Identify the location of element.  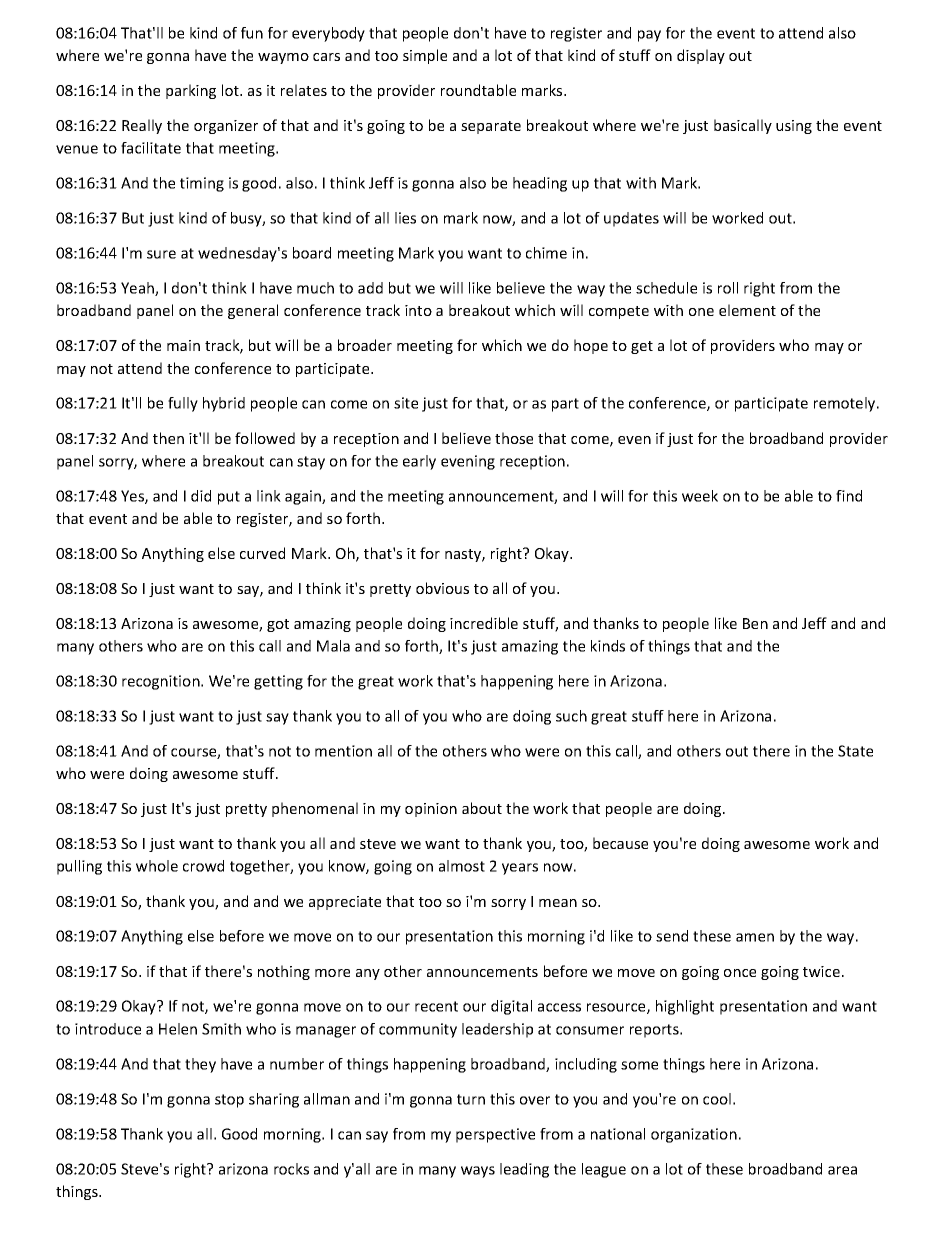
(747, 310).
